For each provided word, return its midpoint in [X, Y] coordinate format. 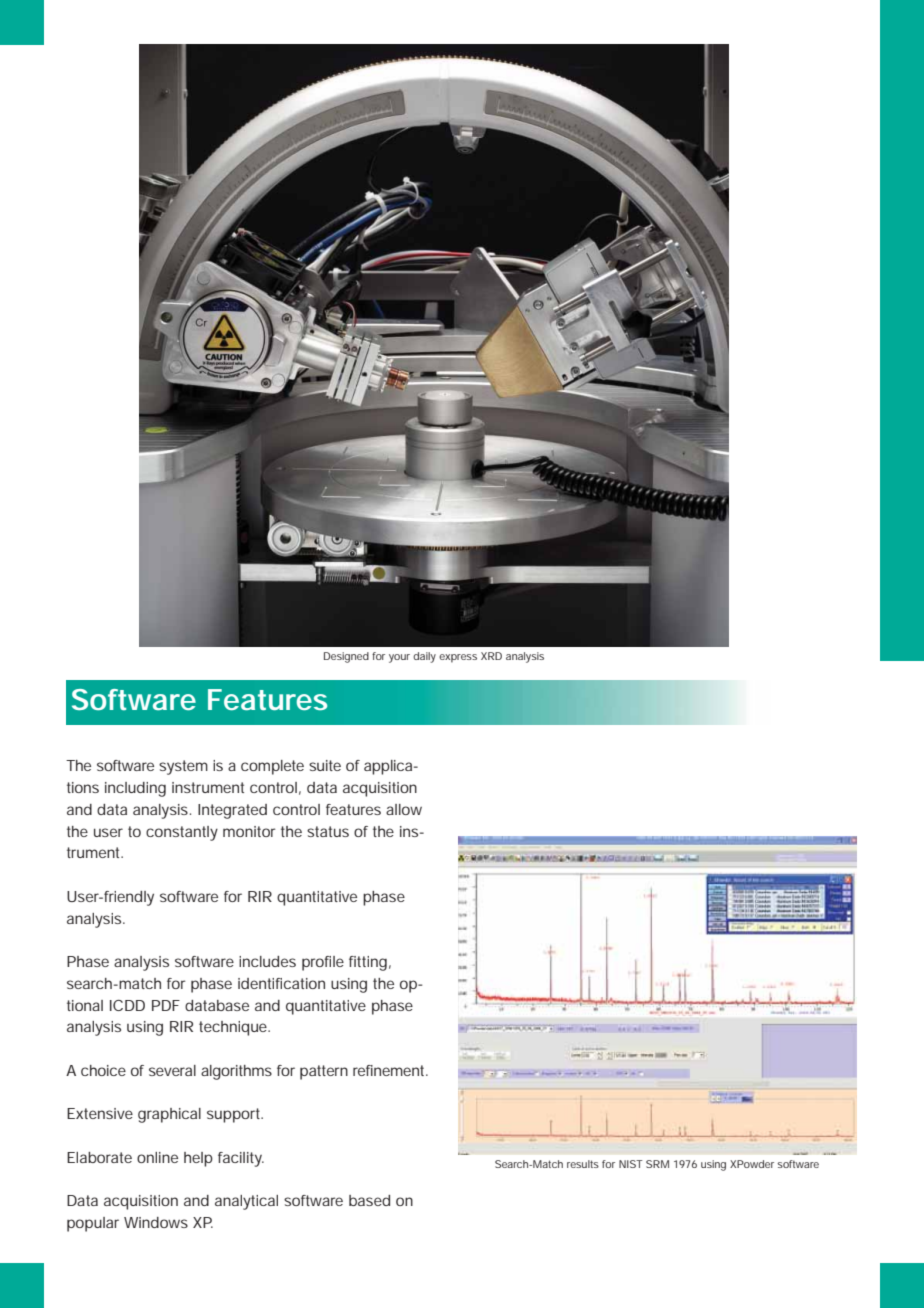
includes [267, 961]
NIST [631, 1164]
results [583, 1164]
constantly [182, 833]
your [399, 658]
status [328, 831]
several [172, 1070]
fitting [368, 963]
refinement [390, 1070]
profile [323, 963]
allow [404, 809]
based [369, 1200]
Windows [156, 1222]
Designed [346, 657]
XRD [491, 656]
